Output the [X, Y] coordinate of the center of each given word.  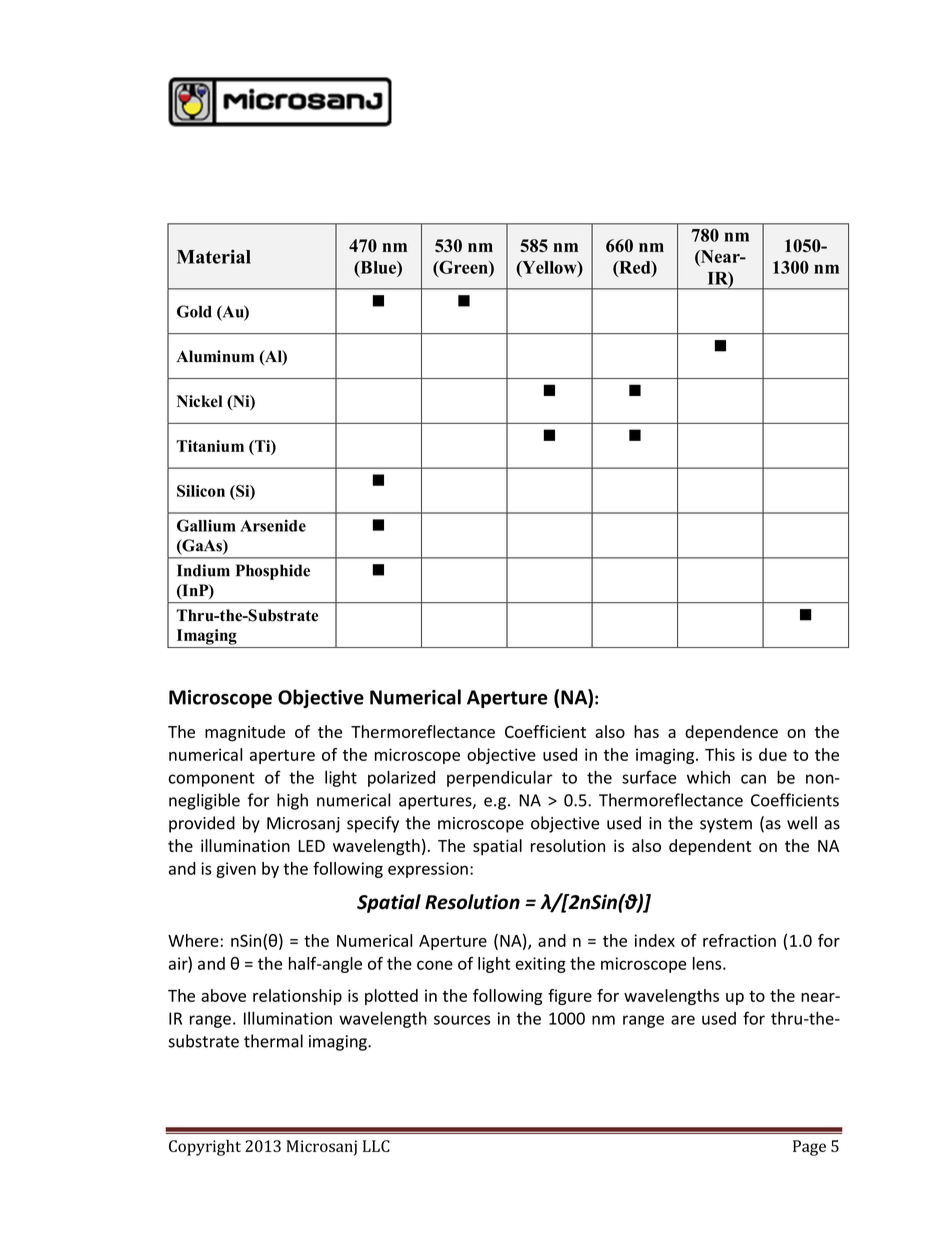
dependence [731, 733]
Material [214, 256]
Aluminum [215, 356]
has [646, 731]
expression [428, 870]
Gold [194, 311]
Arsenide [273, 525]
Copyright [205, 1148]
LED [311, 846]
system [726, 825]
